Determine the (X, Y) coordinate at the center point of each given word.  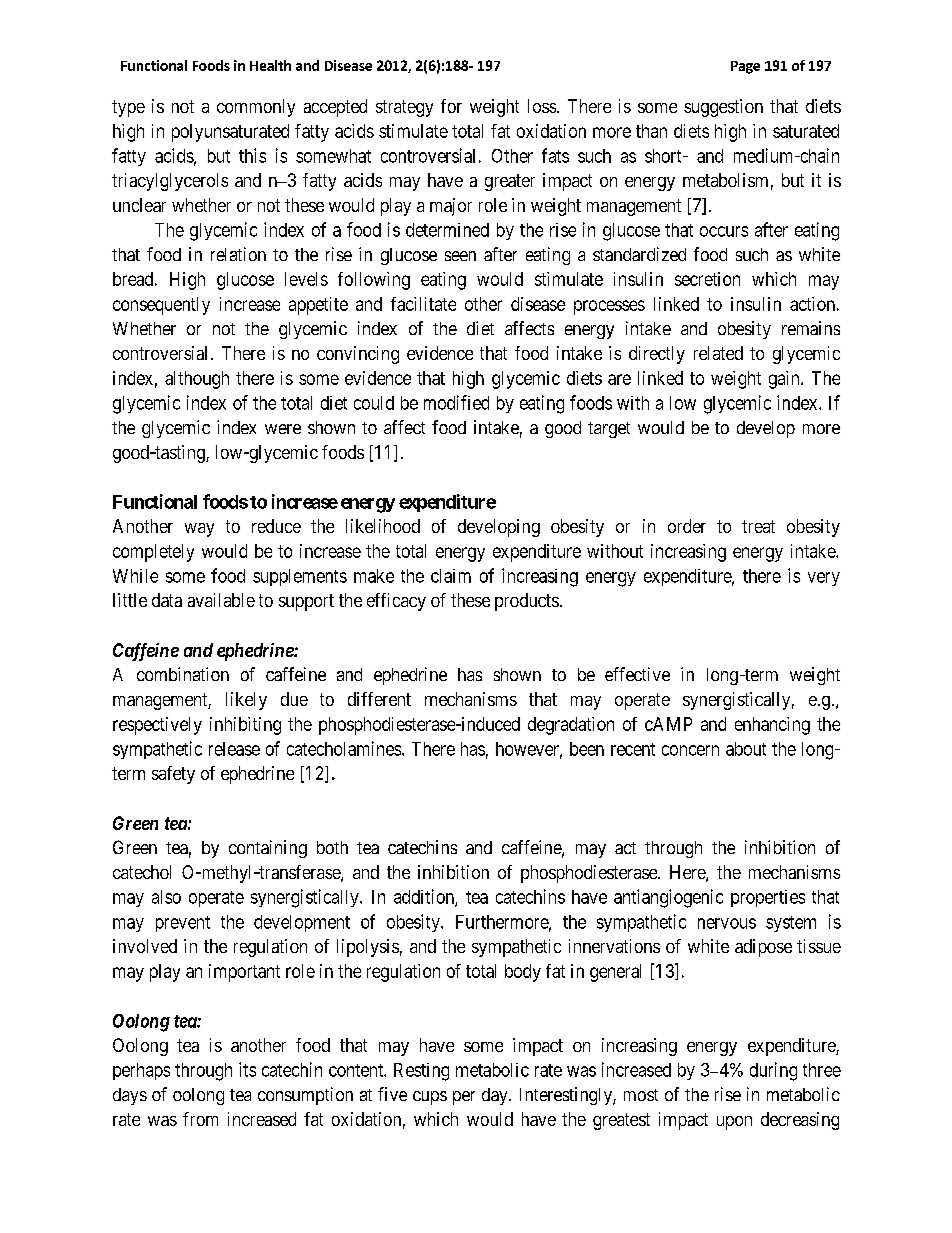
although (197, 380)
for (451, 106)
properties (768, 898)
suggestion (723, 108)
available (221, 600)
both (332, 847)
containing (268, 849)
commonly (256, 108)
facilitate (423, 304)
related (718, 353)
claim (451, 576)
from (200, 1119)
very (824, 579)
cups (430, 1098)
